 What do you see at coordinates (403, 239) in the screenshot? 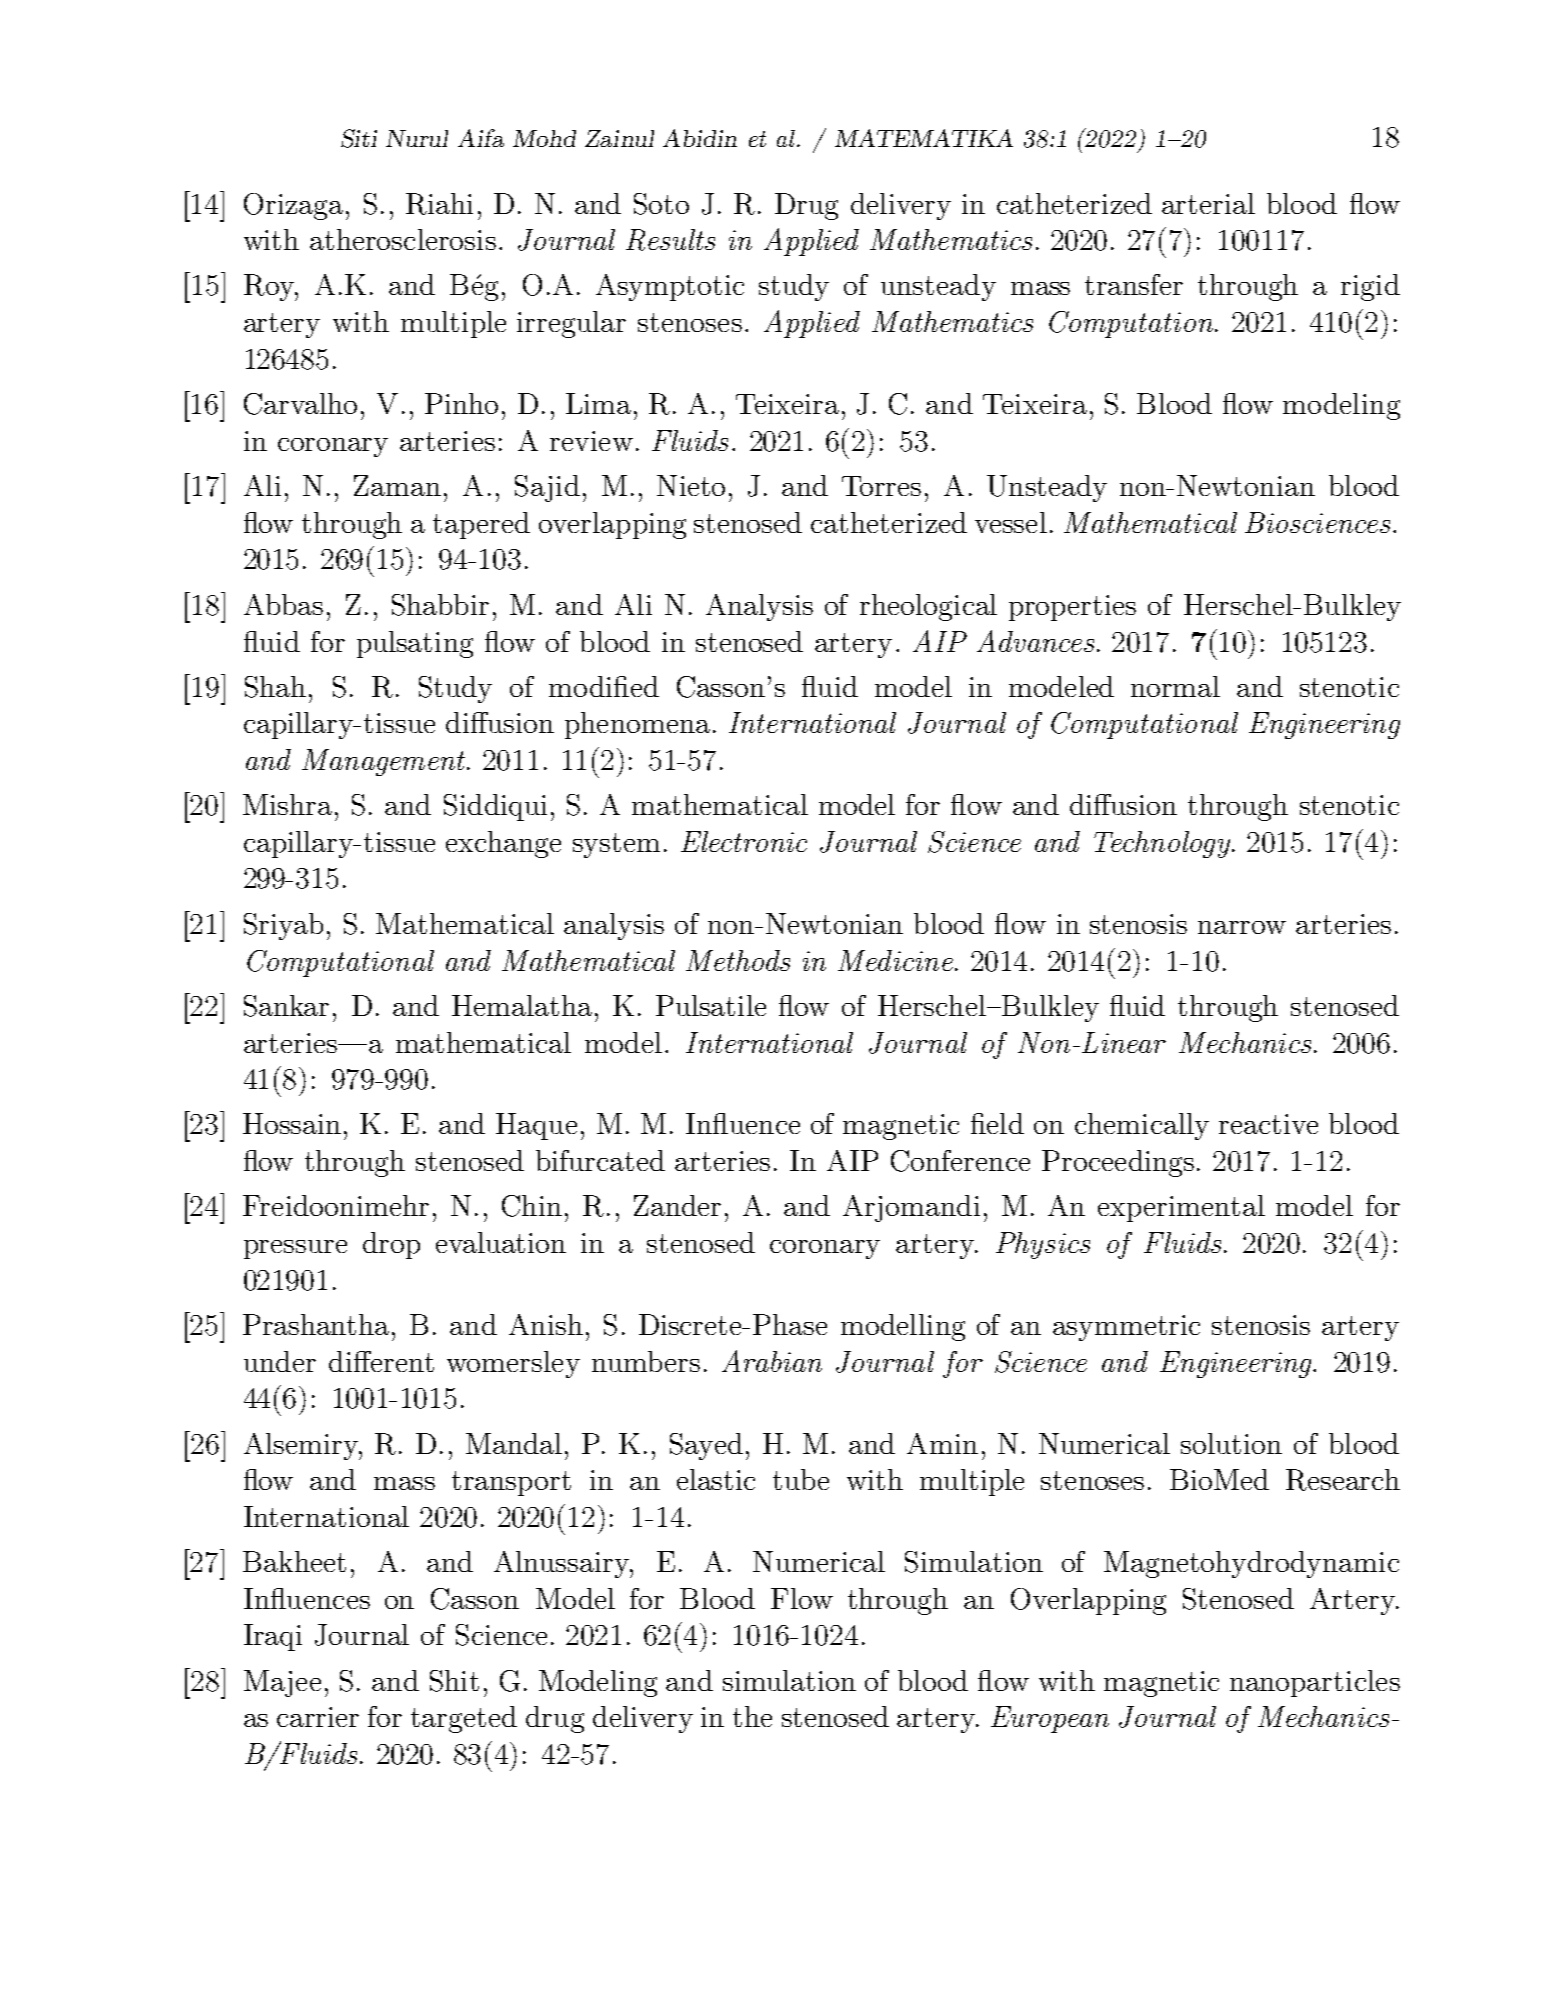
I see `atherosclerosis` at bounding box center [403, 239].
